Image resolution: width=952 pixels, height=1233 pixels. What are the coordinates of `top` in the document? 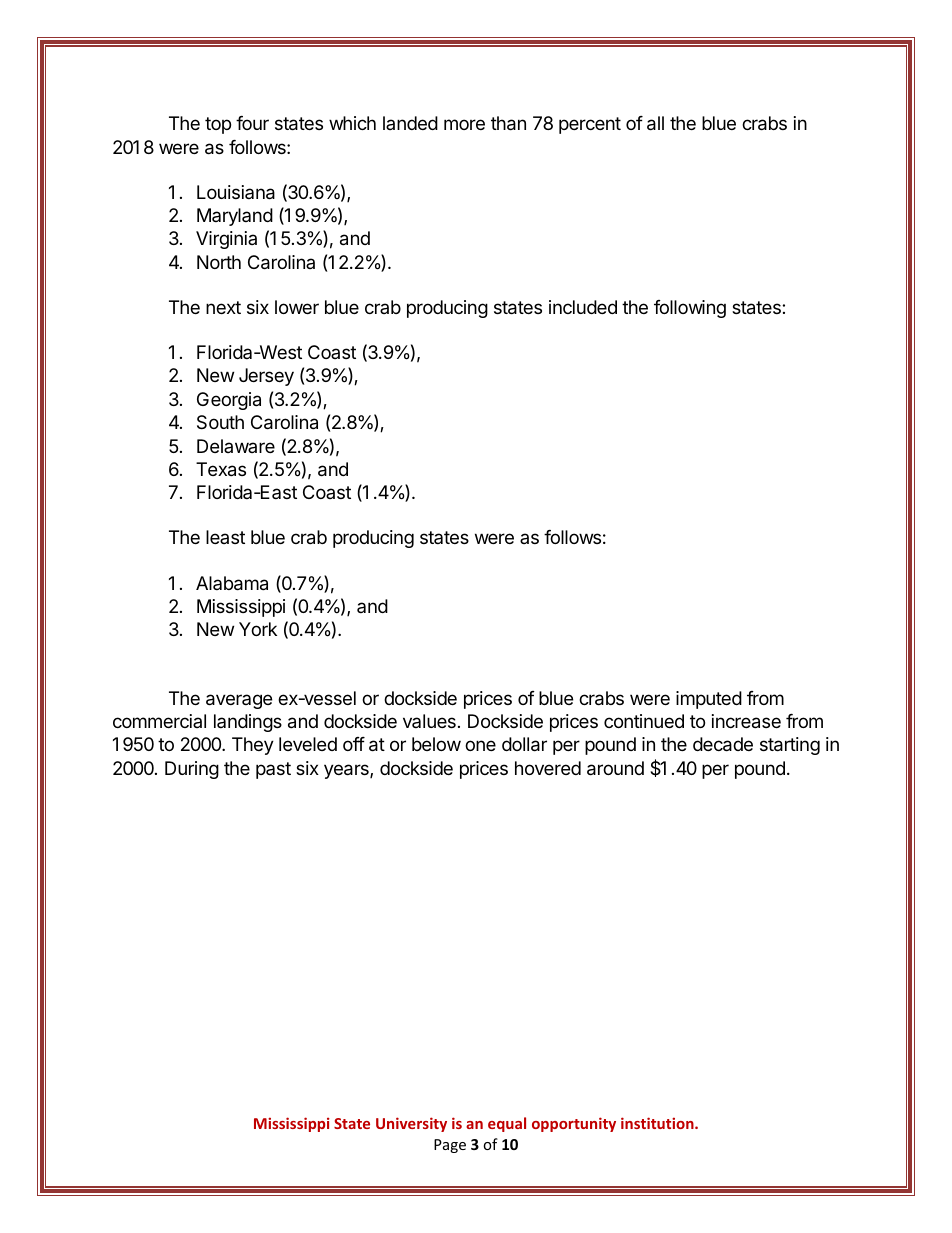 It's located at (218, 125).
